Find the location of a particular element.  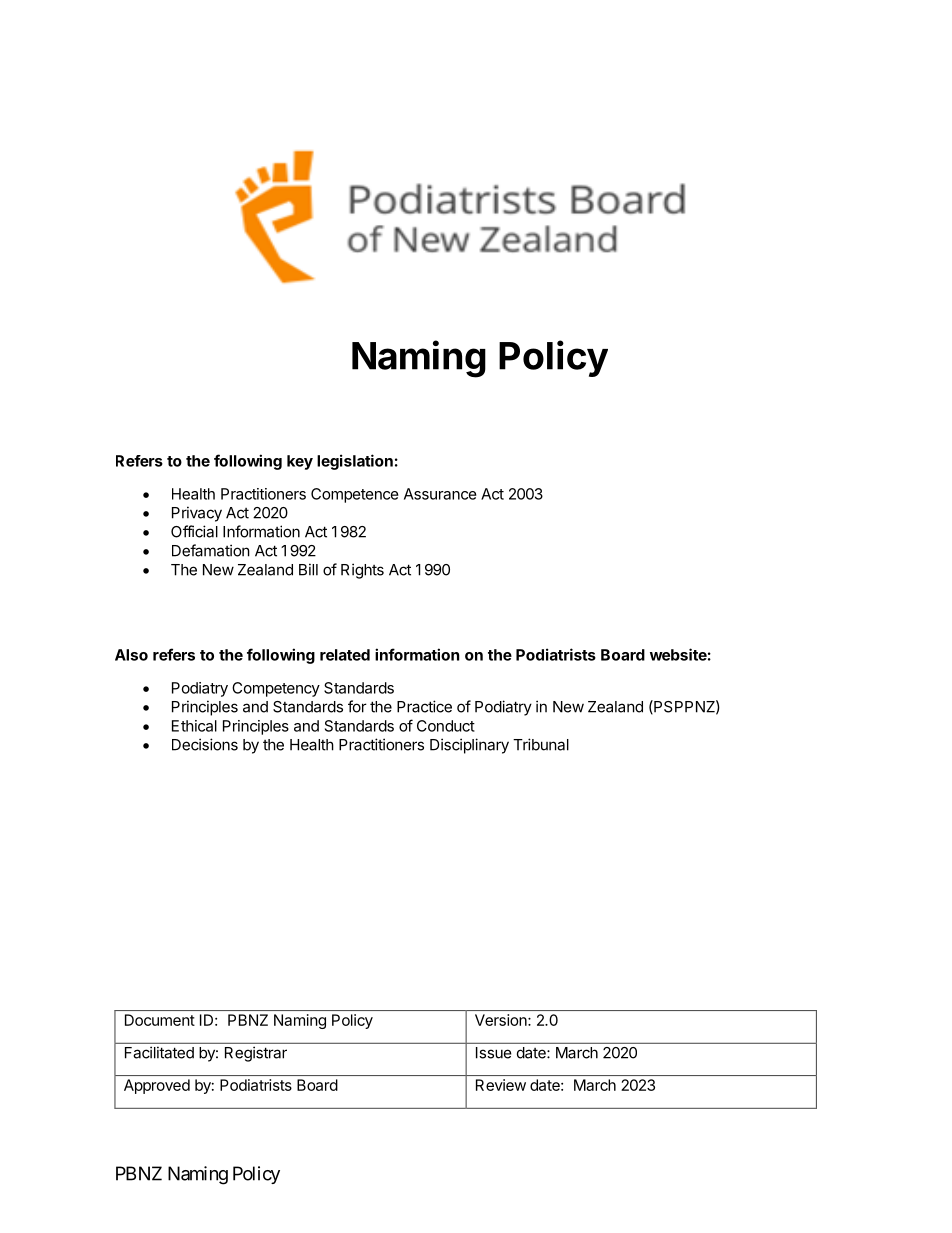

Document is located at coordinates (160, 1020).
